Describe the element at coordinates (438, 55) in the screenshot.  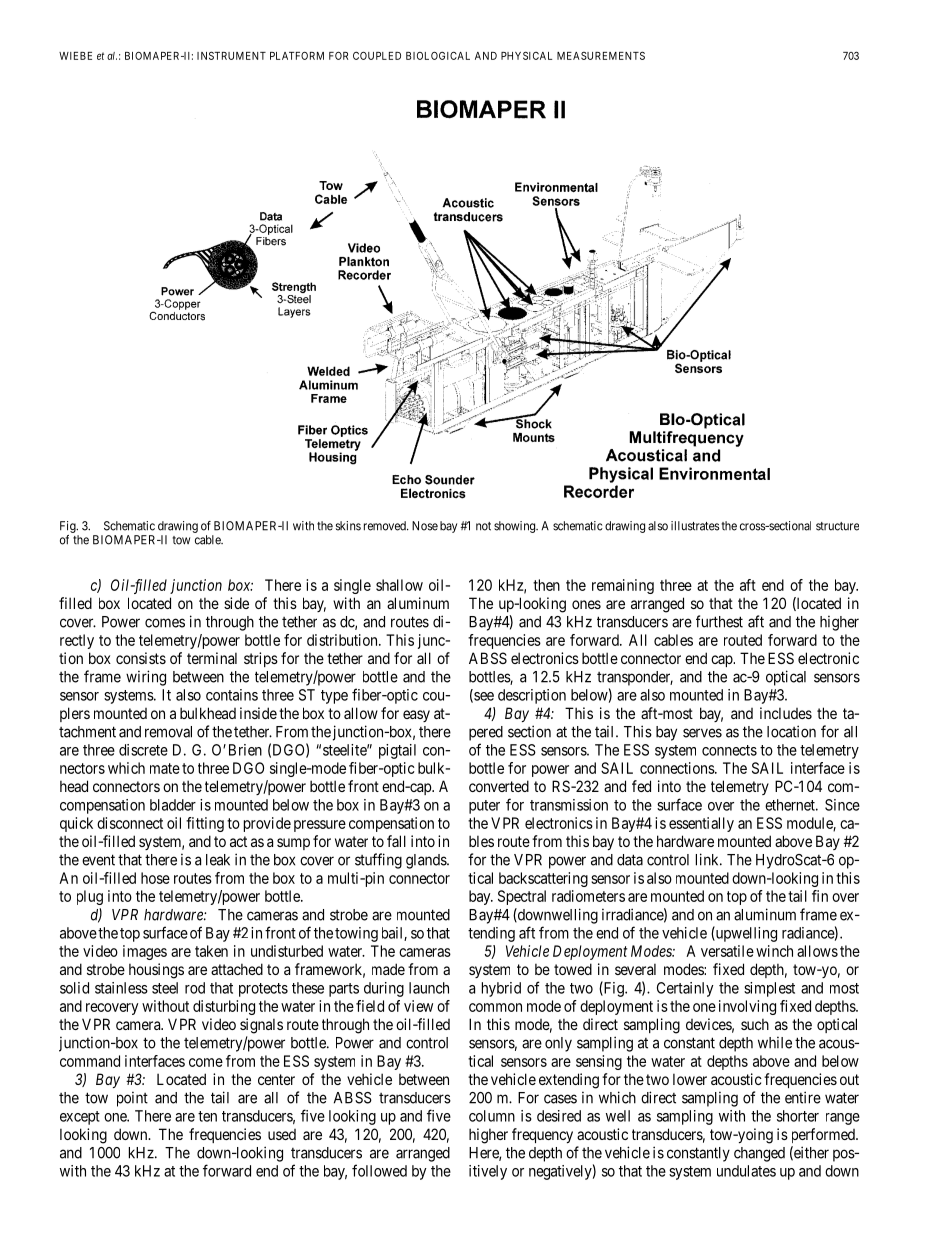
I see `BIOLOGICAL` at that location.
